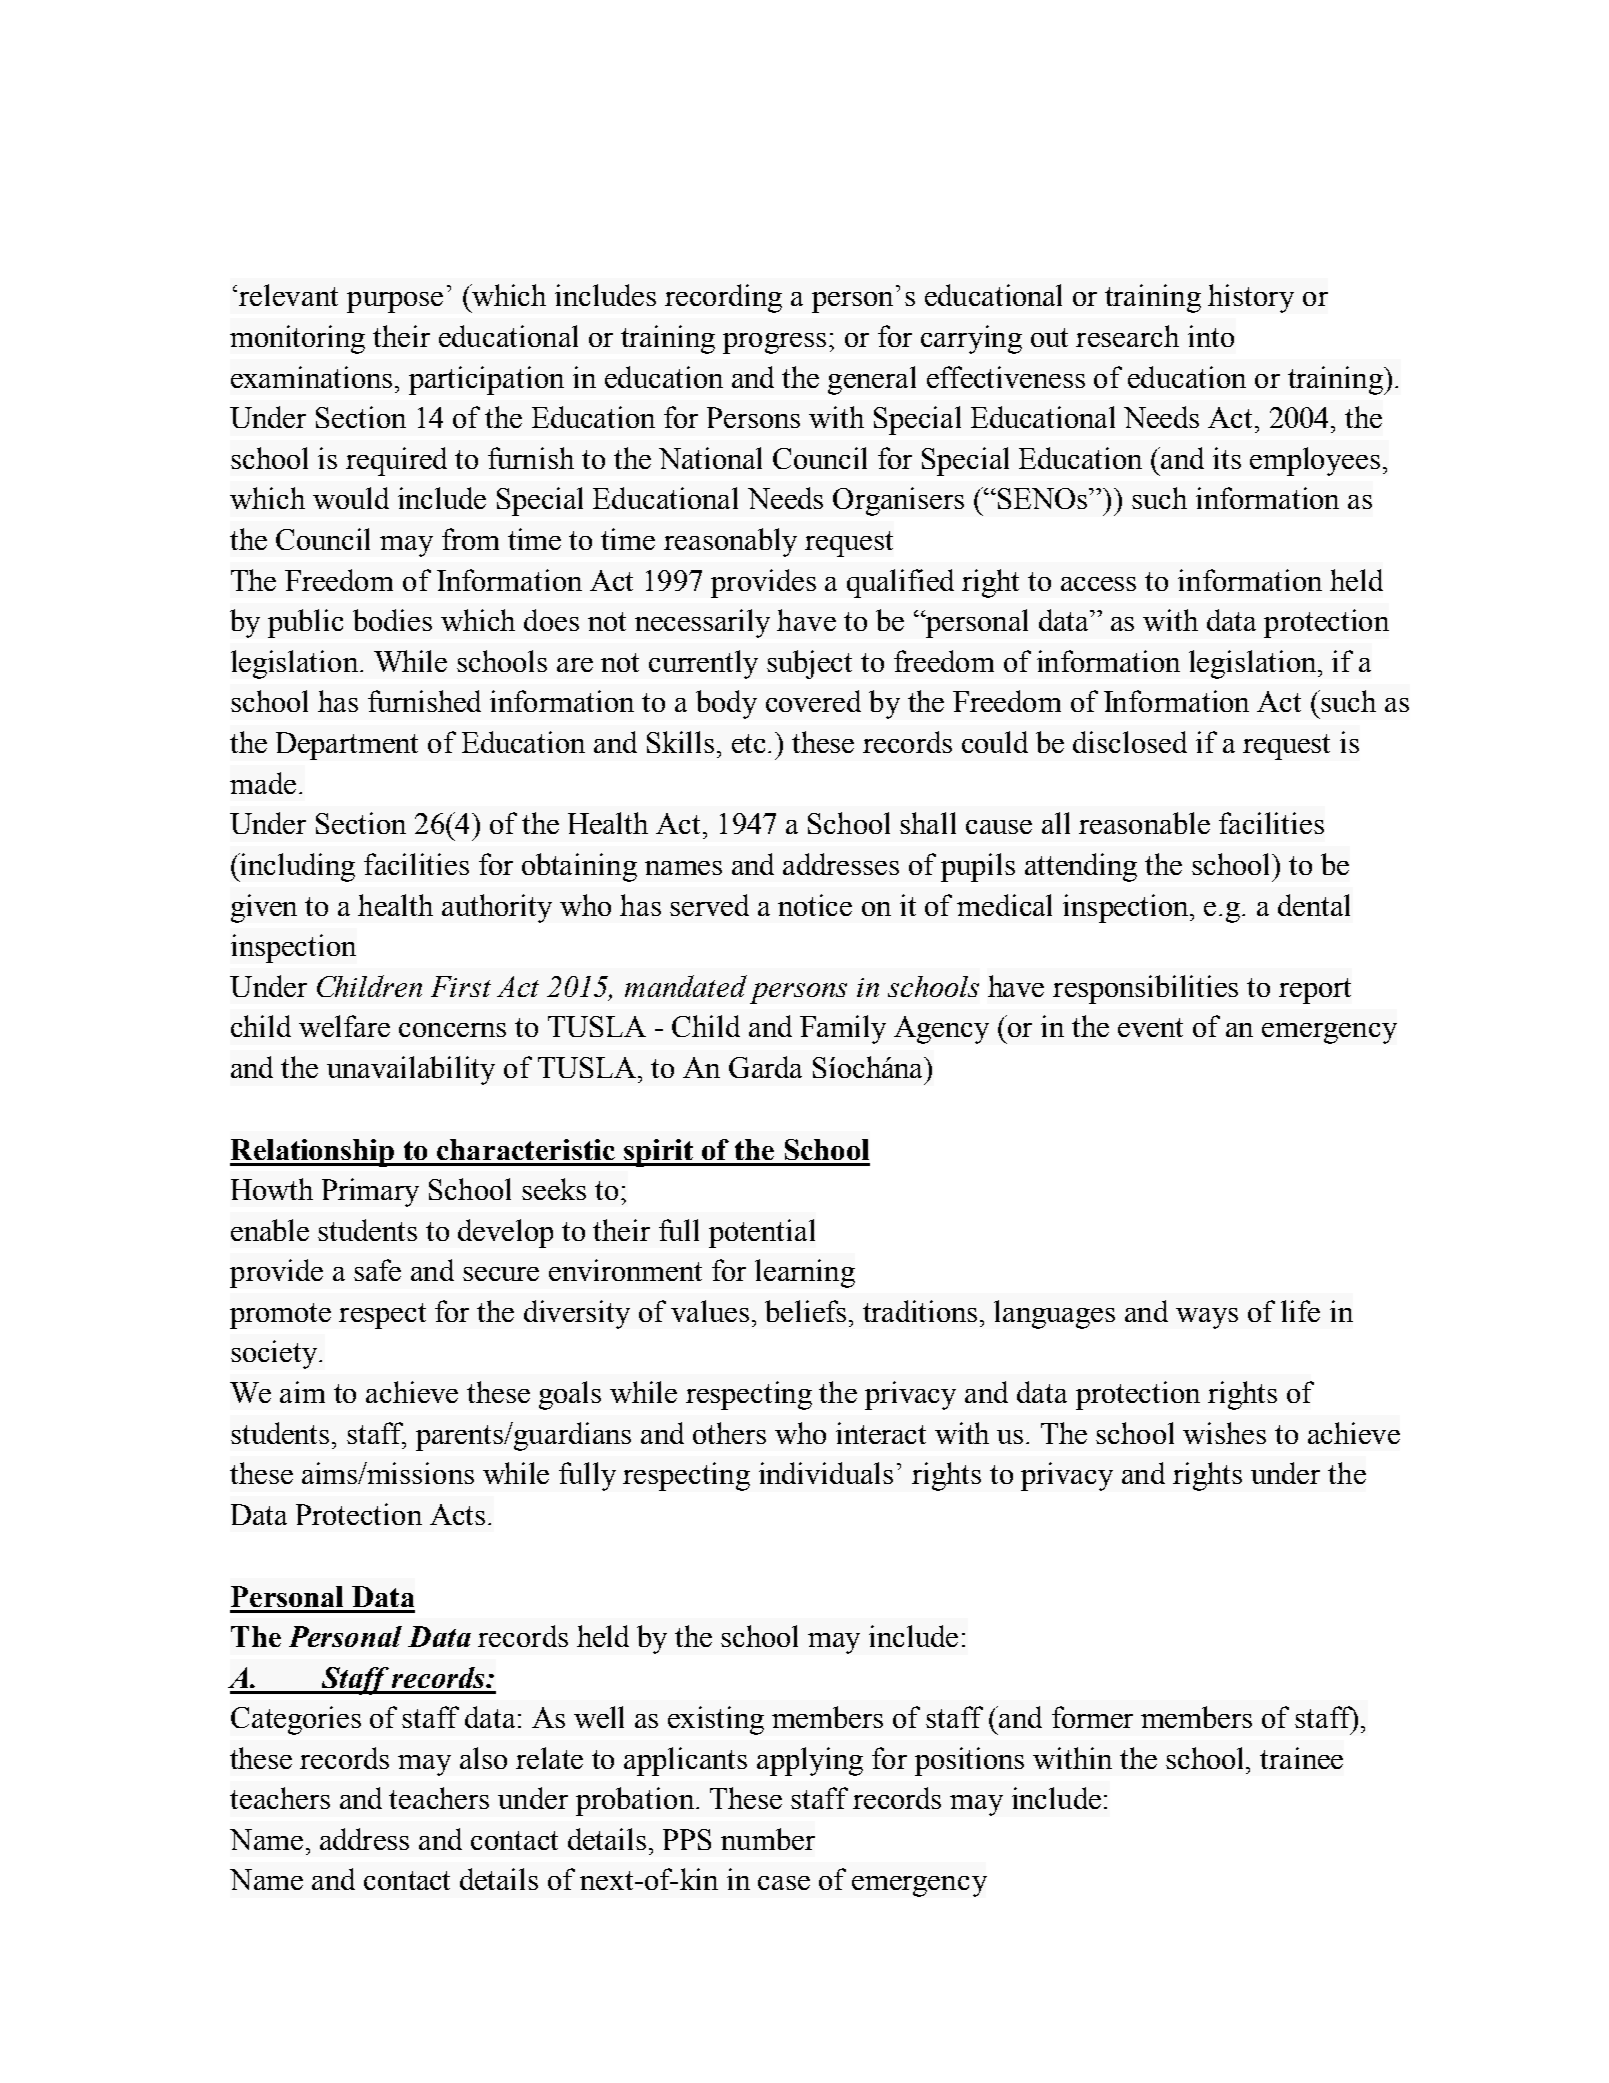  Describe the element at coordinates (1211, 336) in the document. I see `into` at that location.
